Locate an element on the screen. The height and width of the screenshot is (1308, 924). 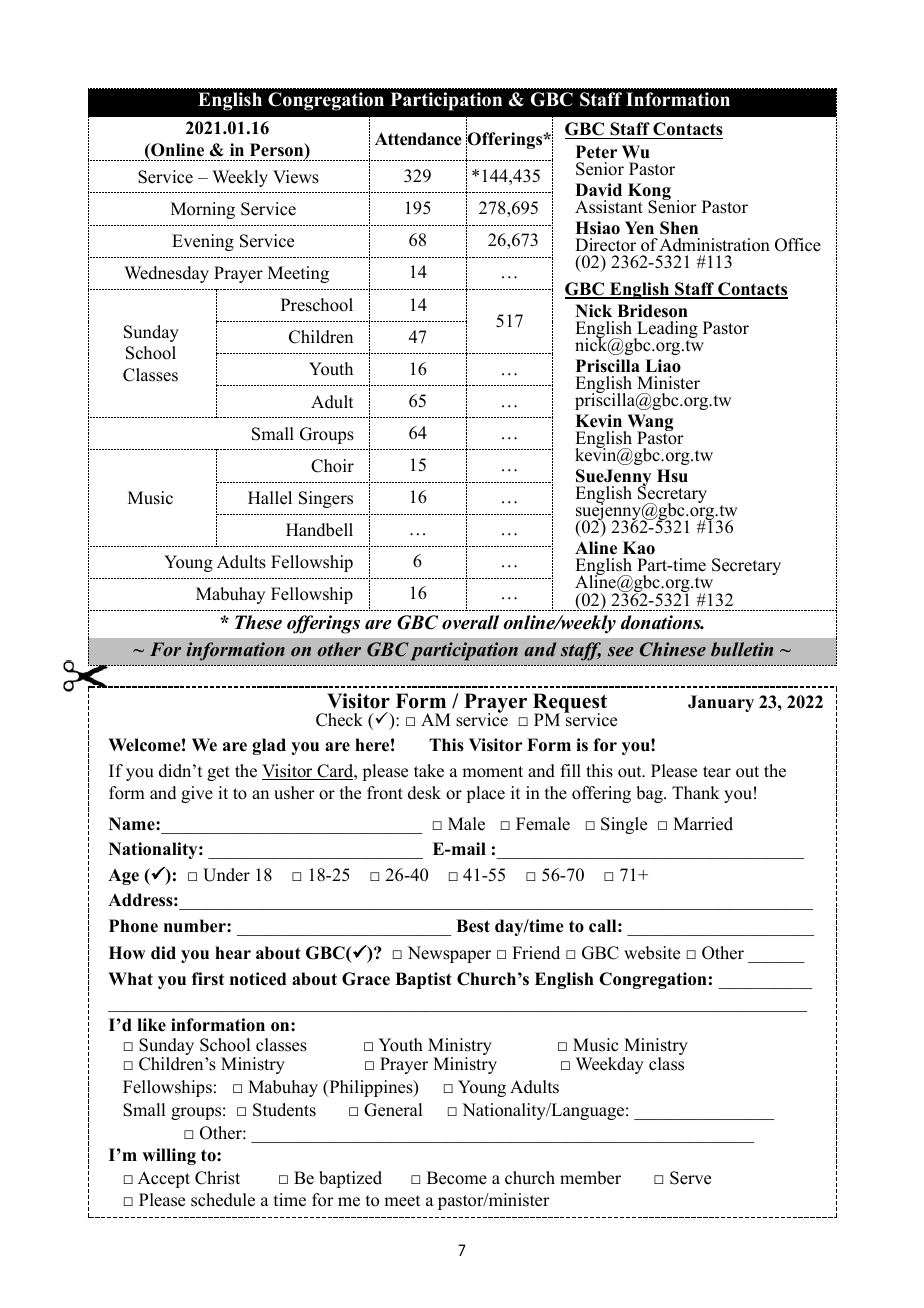
Kong is located at coordinates (649, 193).
